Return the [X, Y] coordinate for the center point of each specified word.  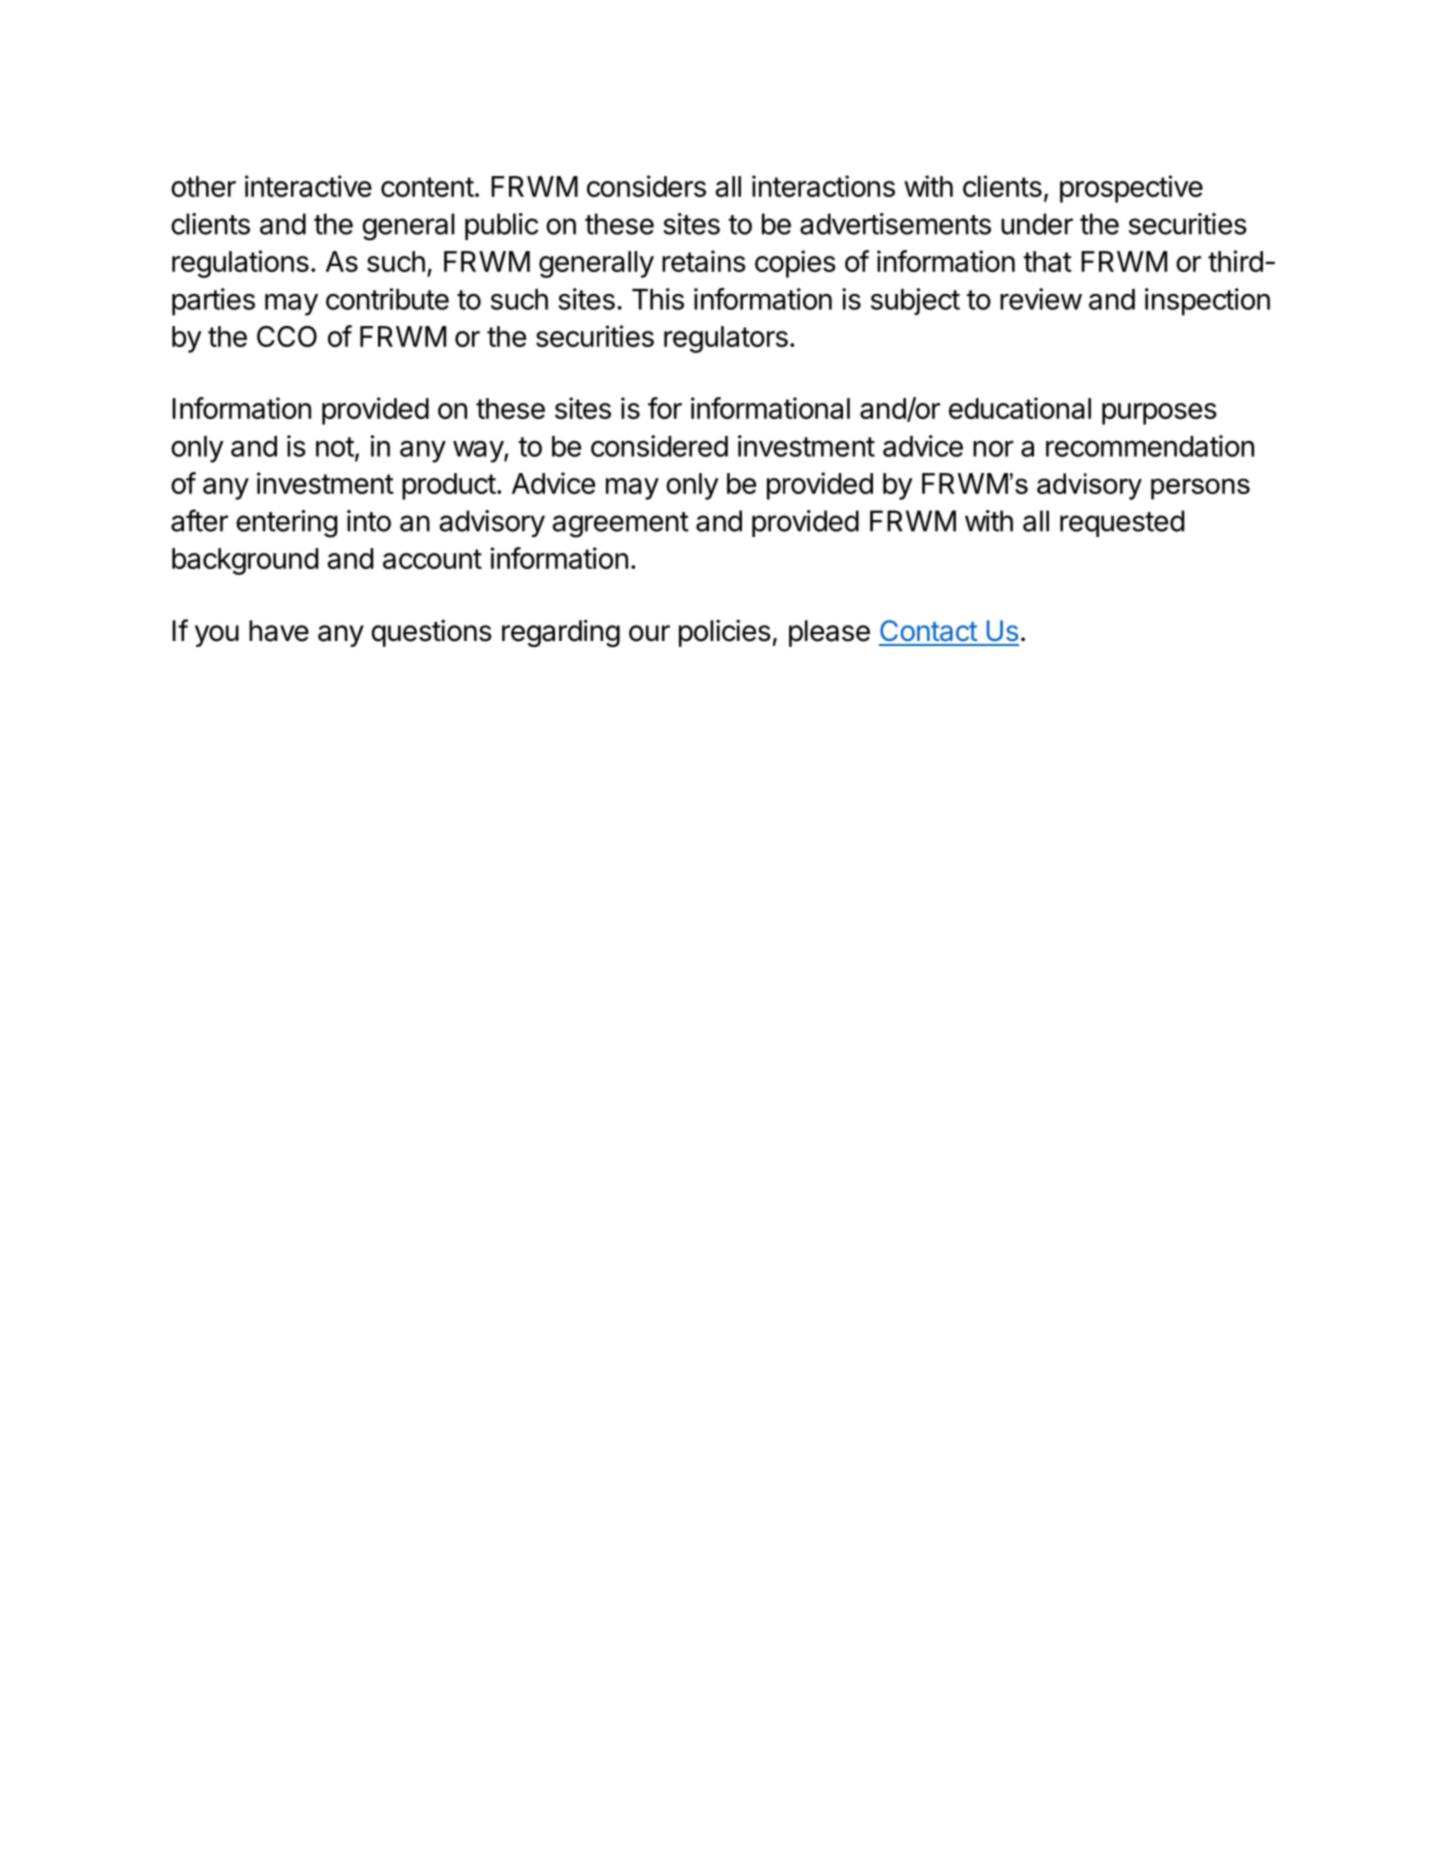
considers [646, 186]
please [829, 633]
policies [725, 633]
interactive [308, 186]
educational [1020, 408]
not [335, 447]
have [279, 631]
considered [659, 446]
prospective [1131, 189]
